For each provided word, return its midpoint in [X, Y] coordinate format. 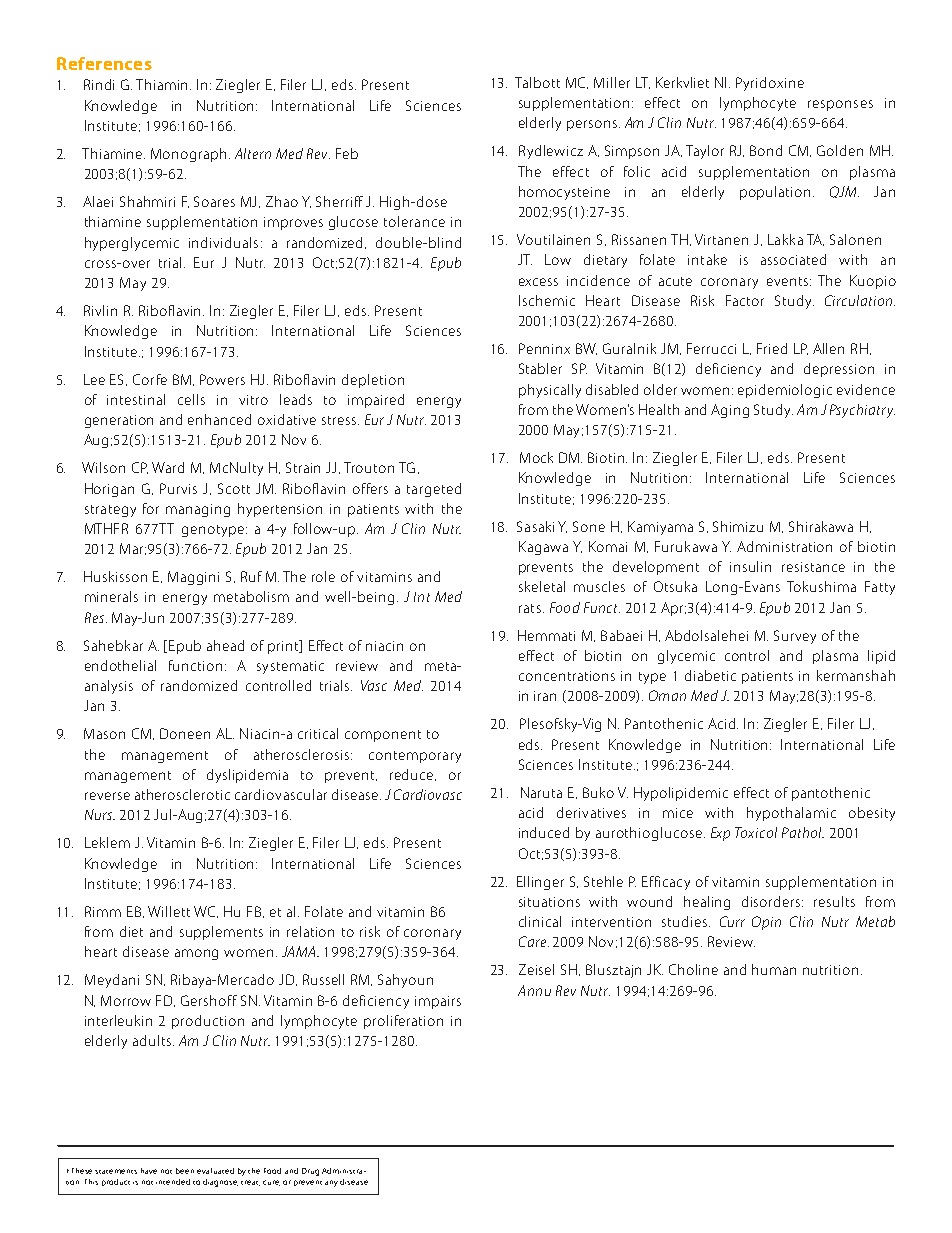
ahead [225, 645]
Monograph [188, 155]
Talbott [537, 82]
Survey [795, 637]
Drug [310, 1172]
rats [530, 608]
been [185, 1171]
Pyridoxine [770, 84]
